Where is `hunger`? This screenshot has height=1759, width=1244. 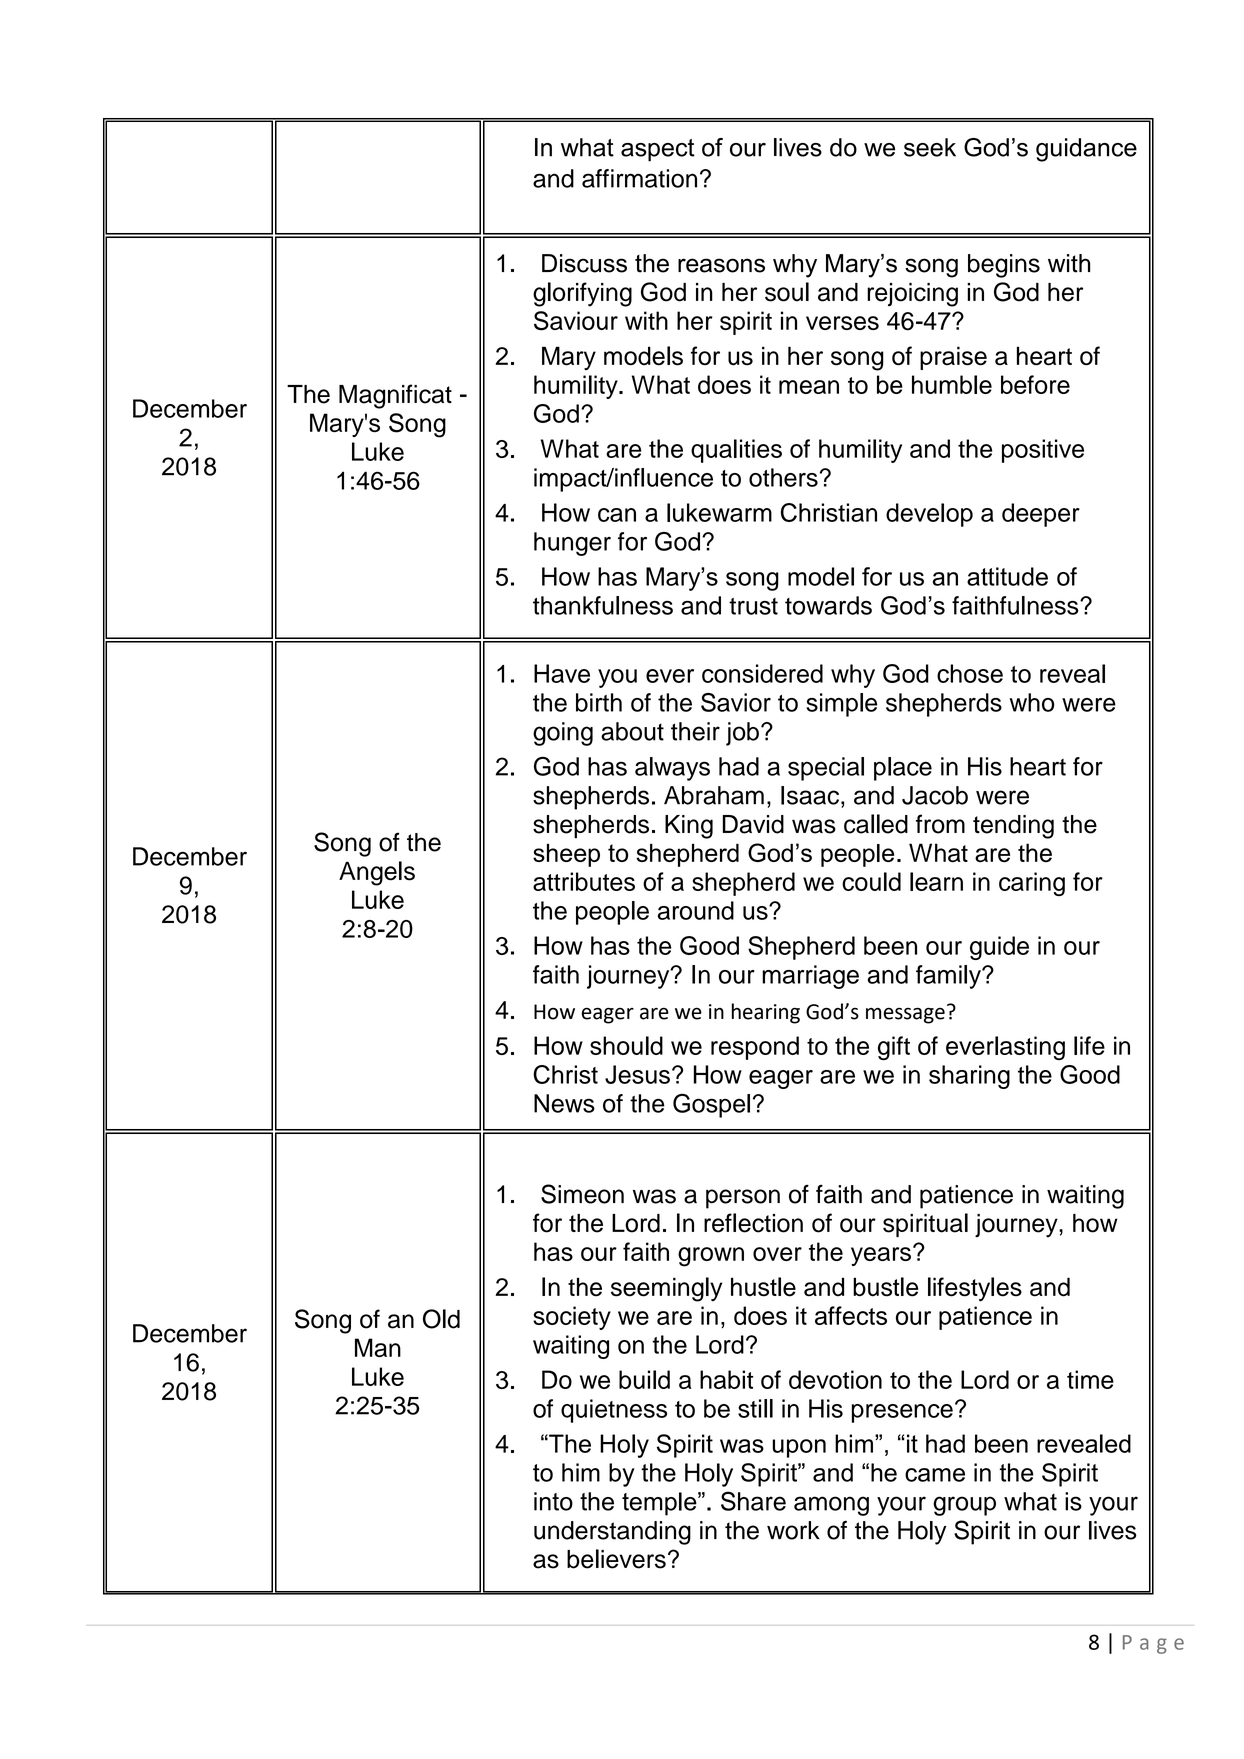 hunger is located at coordinates (572, 544).
